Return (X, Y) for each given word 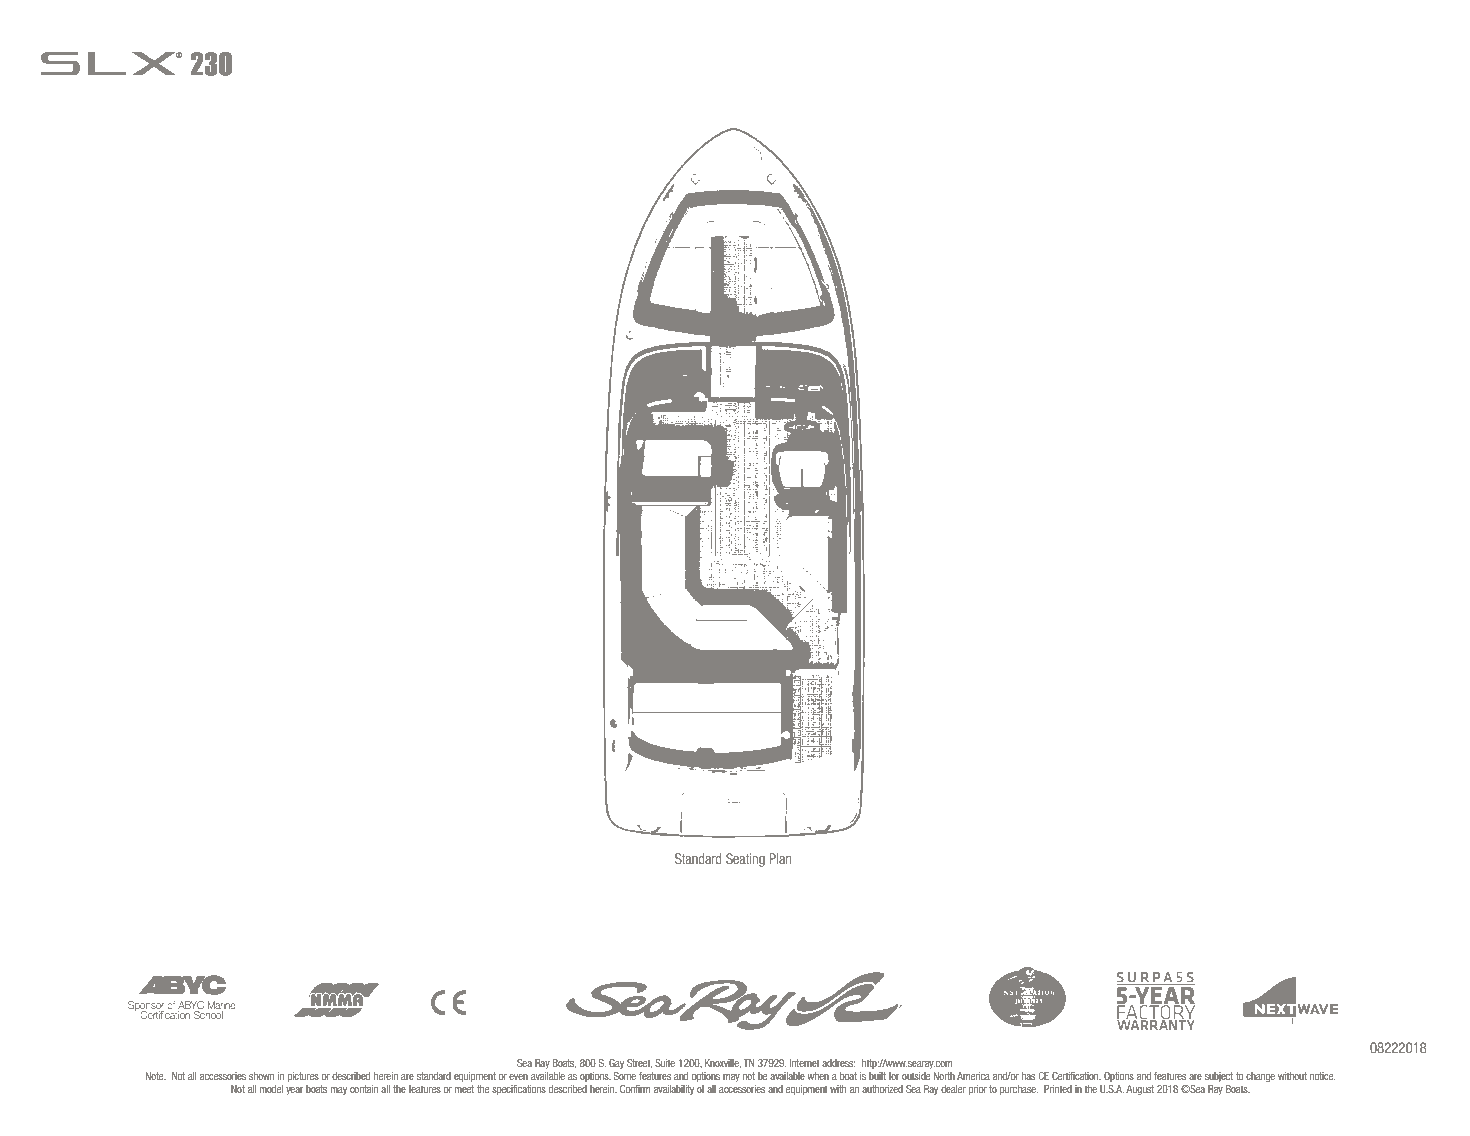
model (271, 1089)
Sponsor (146, 1007)
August (1140, 1090)
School (208, 1015)
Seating (745, 860)
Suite (665, 1063)
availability (674, 1090)
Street (639, 1063)
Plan (780, 858)
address (838, 1063)
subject (1219, 1077)
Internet (804, 1063)
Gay (616, 1064)
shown (261, 1076)
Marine (221, 1006)
